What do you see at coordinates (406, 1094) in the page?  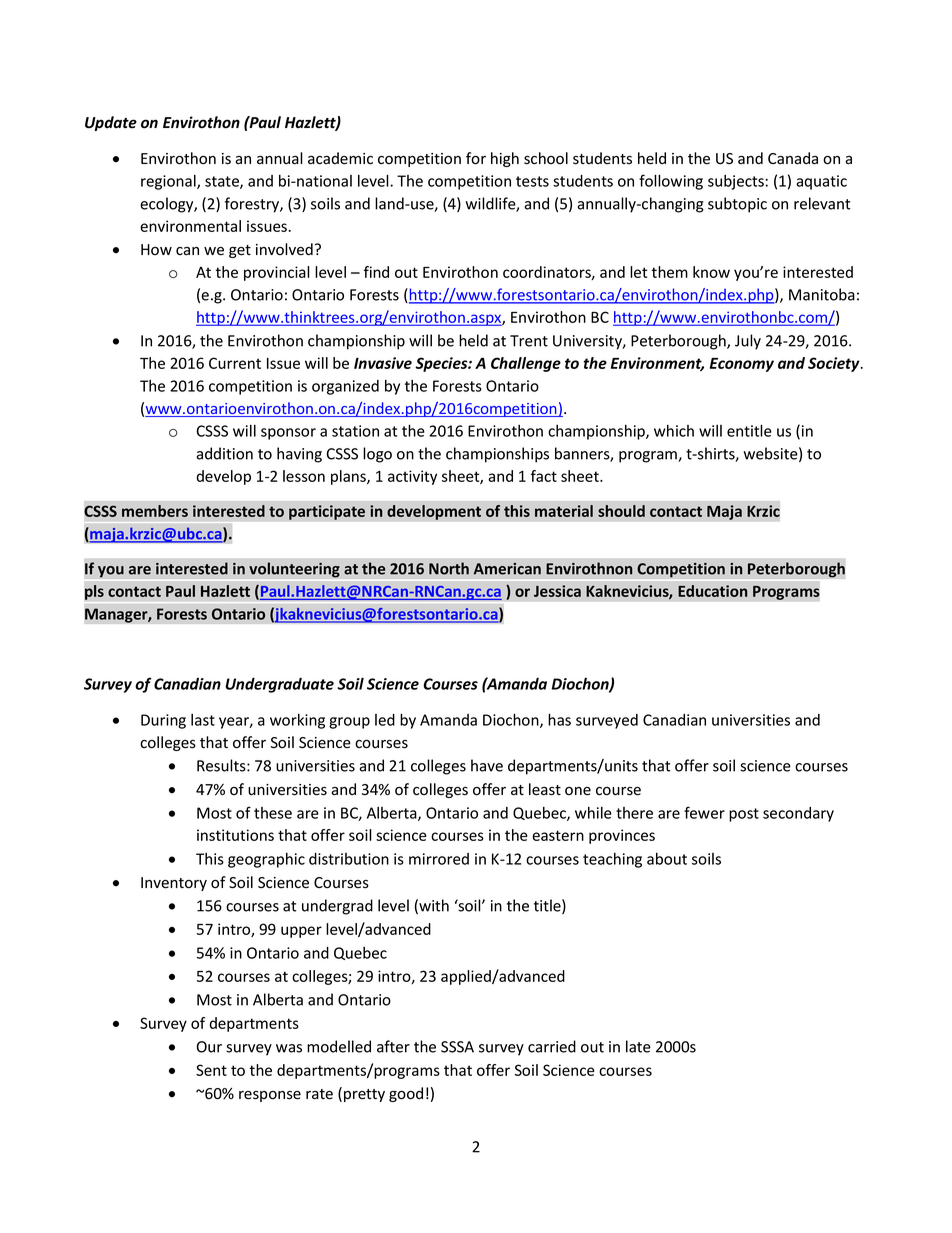 I see `good` at bounding box center [406, 1094].
